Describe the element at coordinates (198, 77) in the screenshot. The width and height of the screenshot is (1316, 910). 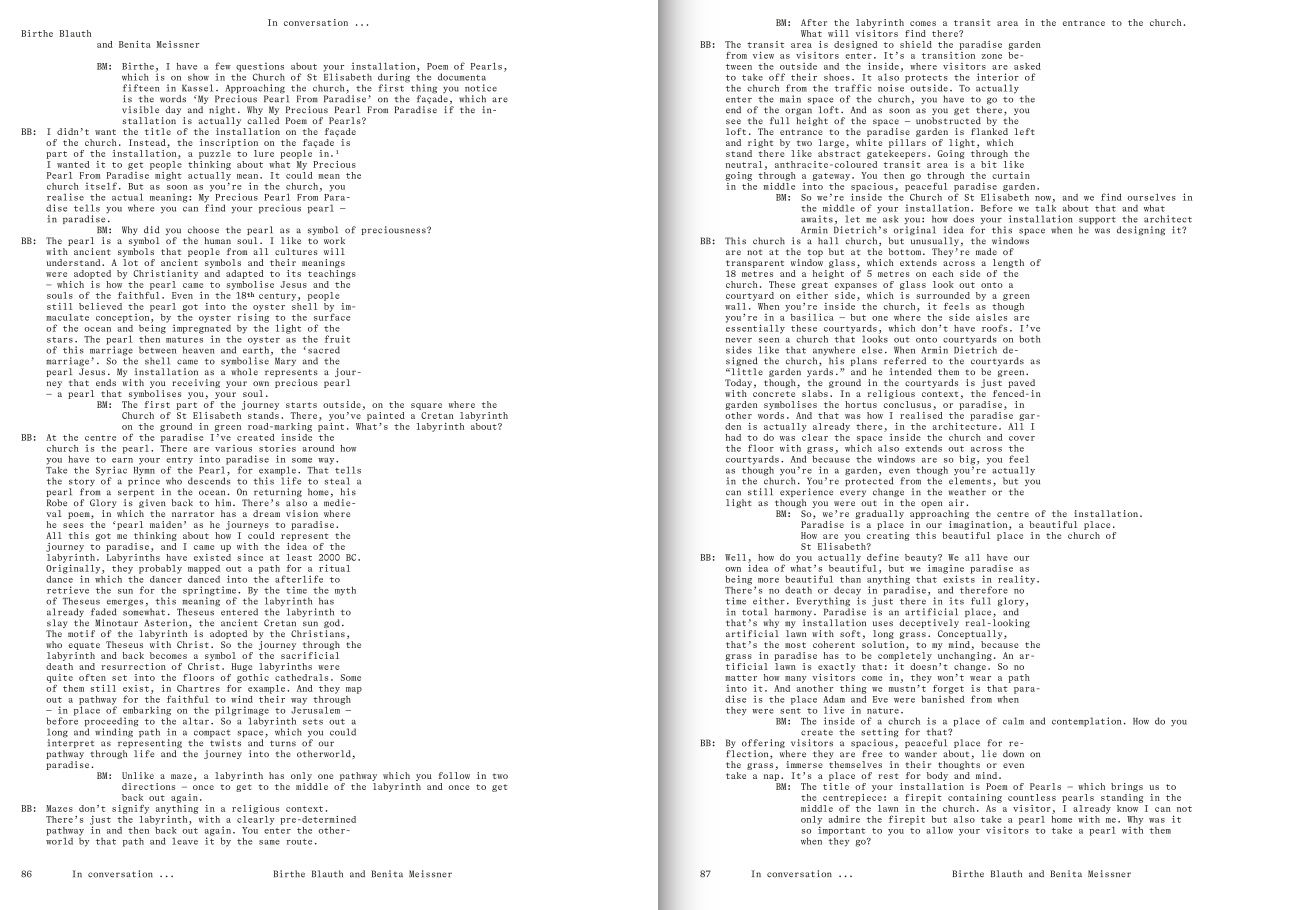
I see `show` at that location.
